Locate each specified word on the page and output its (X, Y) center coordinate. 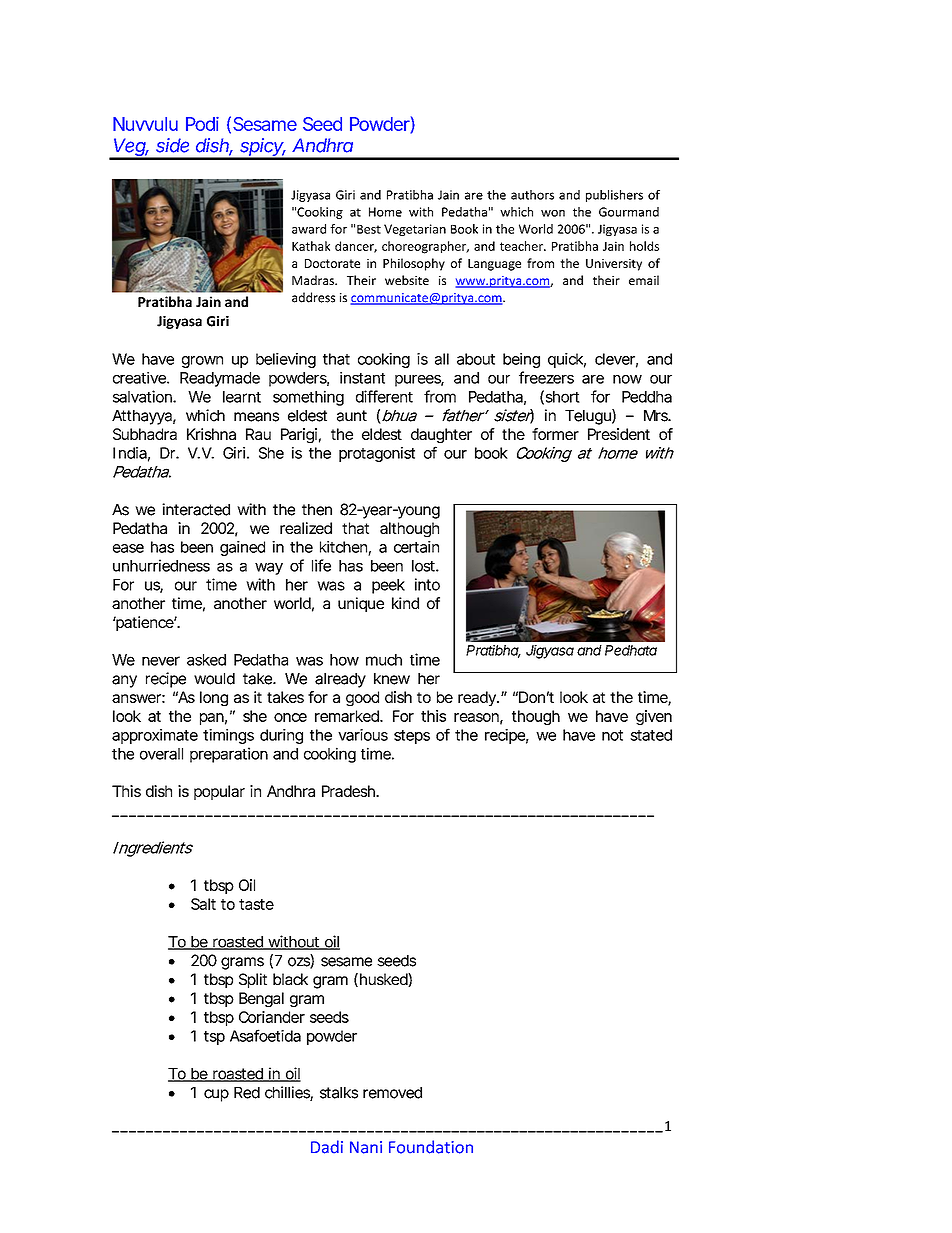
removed (392, 1093)
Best (369, 229)
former (555, 434)
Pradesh (349, 791)
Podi (202, 124)
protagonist (377, 454)
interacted (196, 509)
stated (651, 735)
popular (219, 792)
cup (216, 1095)
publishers (614, 196)
